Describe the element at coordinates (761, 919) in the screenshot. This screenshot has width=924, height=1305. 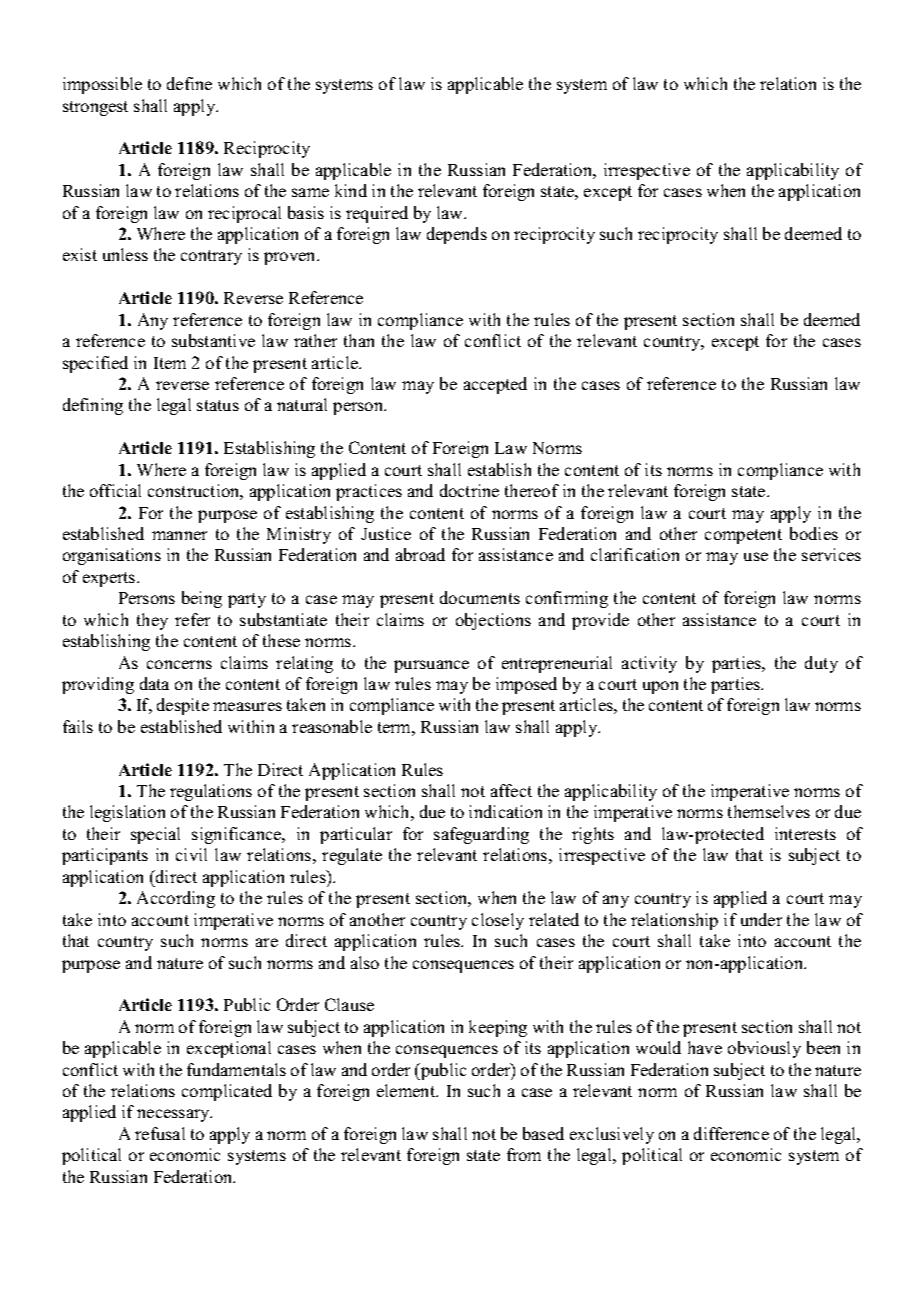
I see `under` at that location.
